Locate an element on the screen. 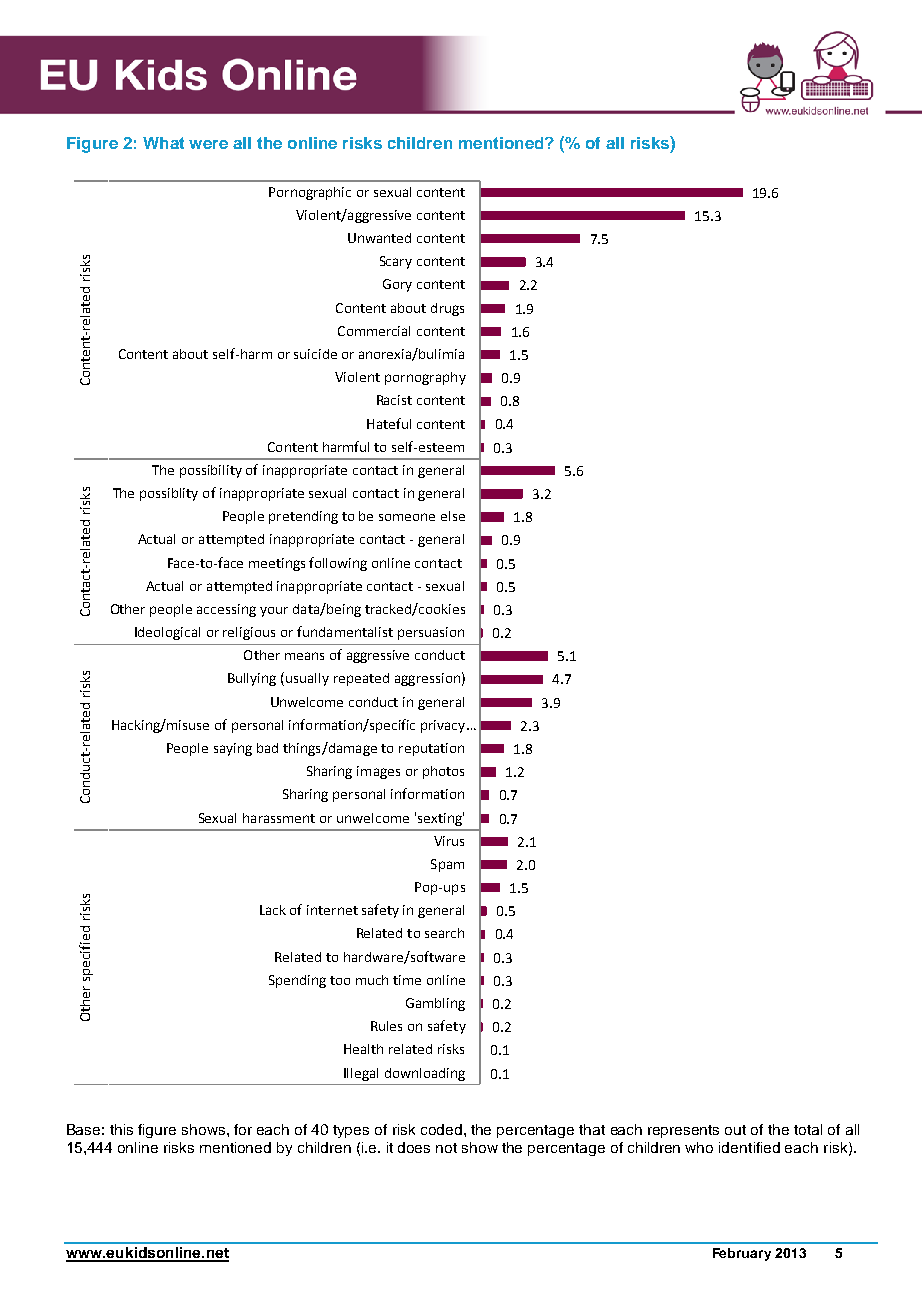 This screenshot has height=1308, width=924. Bullying is located at coordinates (252, 679).
